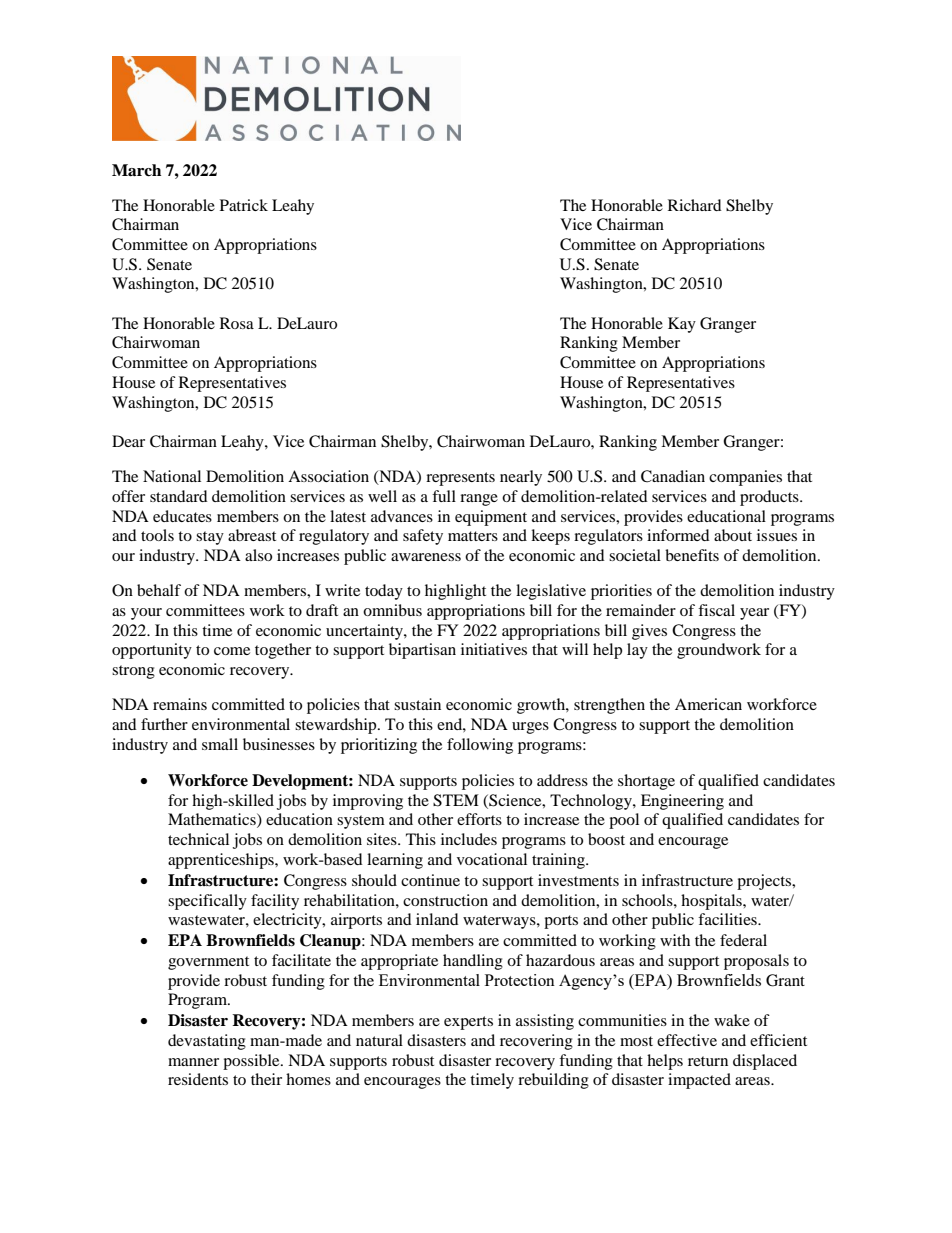 This screenshot has width=952, height=1233. Describe the element at coordinates (244, 205) in the screenshot. I see `Patrick` at that location.
